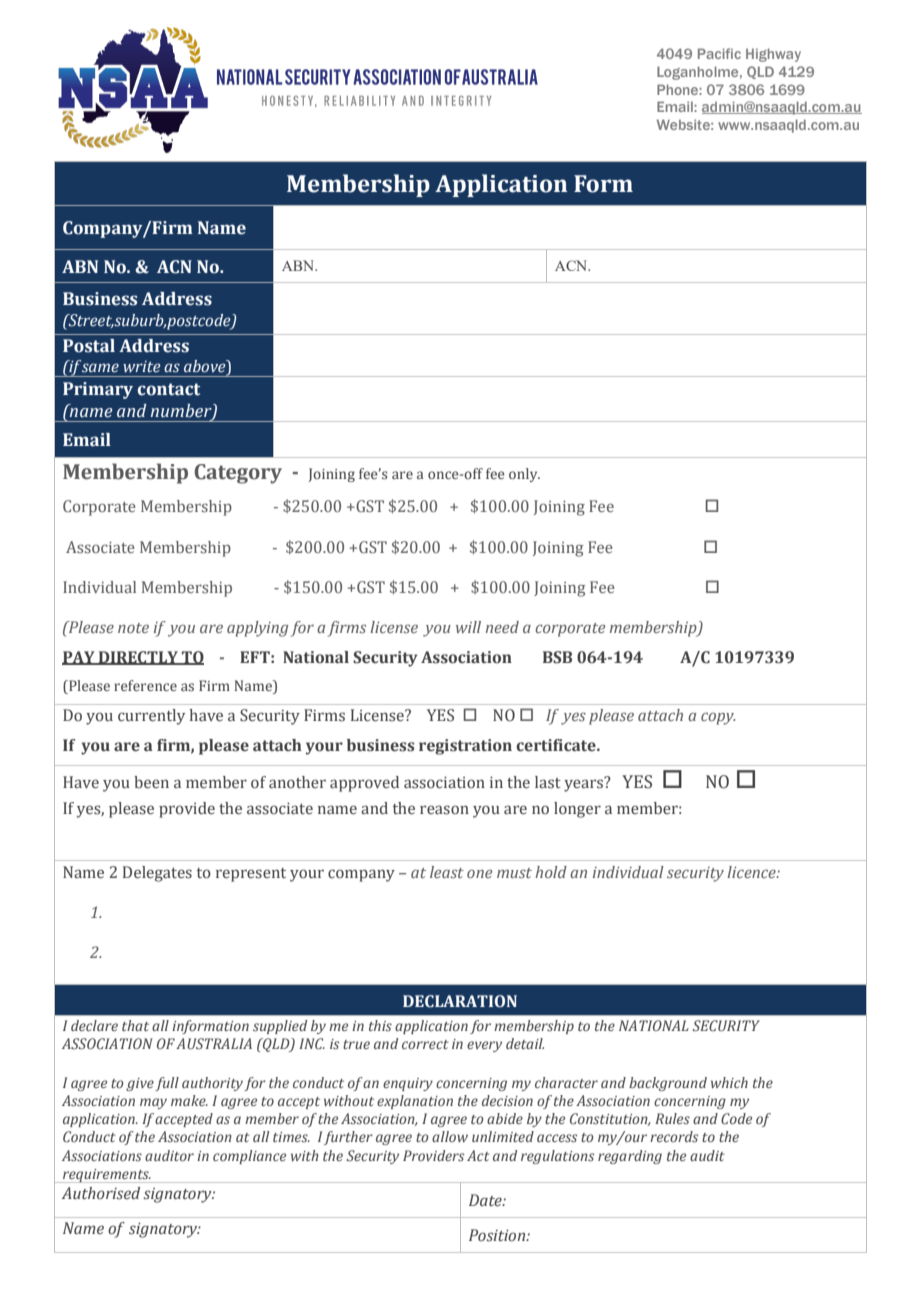  What do you see at coordinates (138, 658) in the screenshot?
I see `DIRECTLY` at bounding box center [138, 658].
